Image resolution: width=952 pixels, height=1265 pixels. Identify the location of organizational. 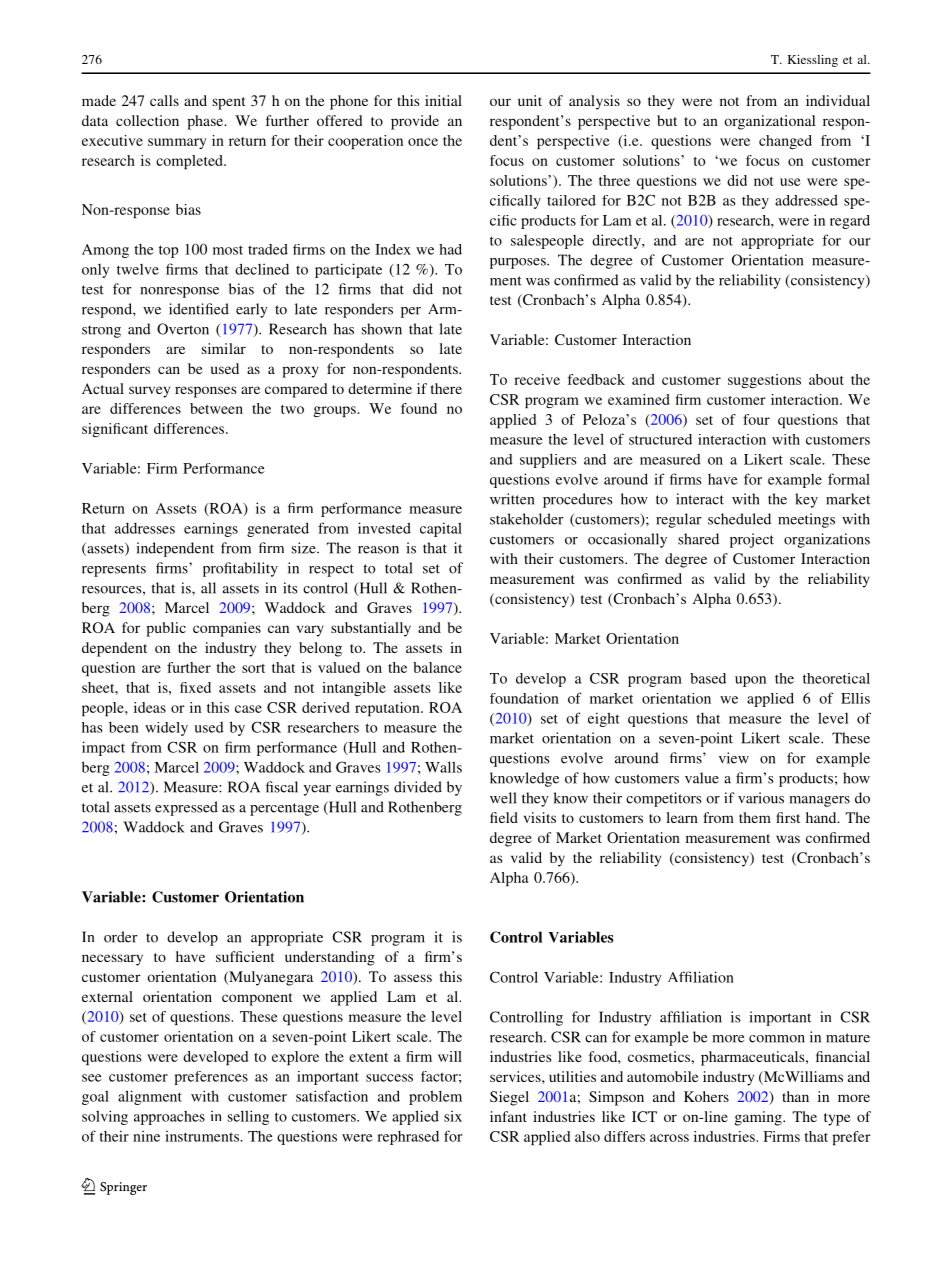
(769, 122).
